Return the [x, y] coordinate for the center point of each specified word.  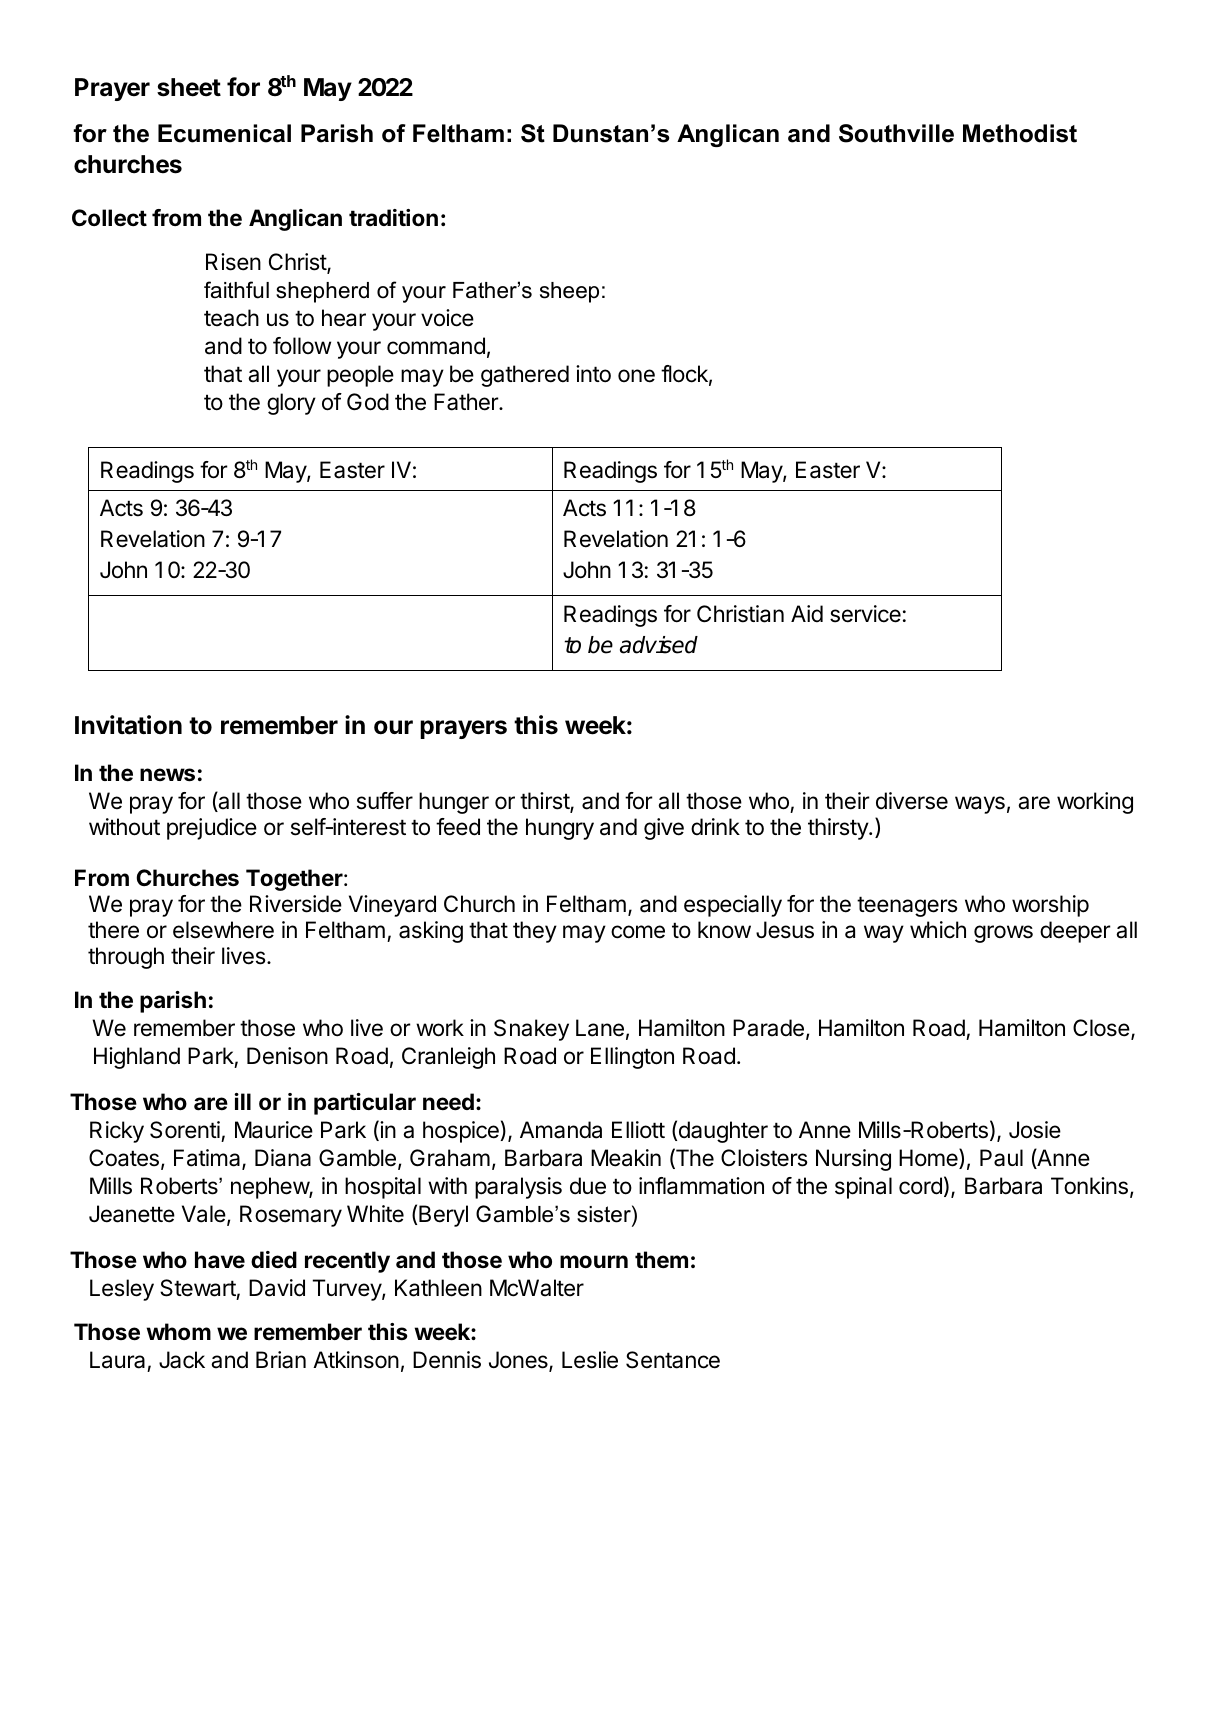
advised [659, 645]
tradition [393, 217]
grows [1003, 934]
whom [178, 1331]
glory [291, 404]
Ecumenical [224, 133]
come [638, 932]
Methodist [1020, 133]
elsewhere [223, 930]
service [865, 614]
